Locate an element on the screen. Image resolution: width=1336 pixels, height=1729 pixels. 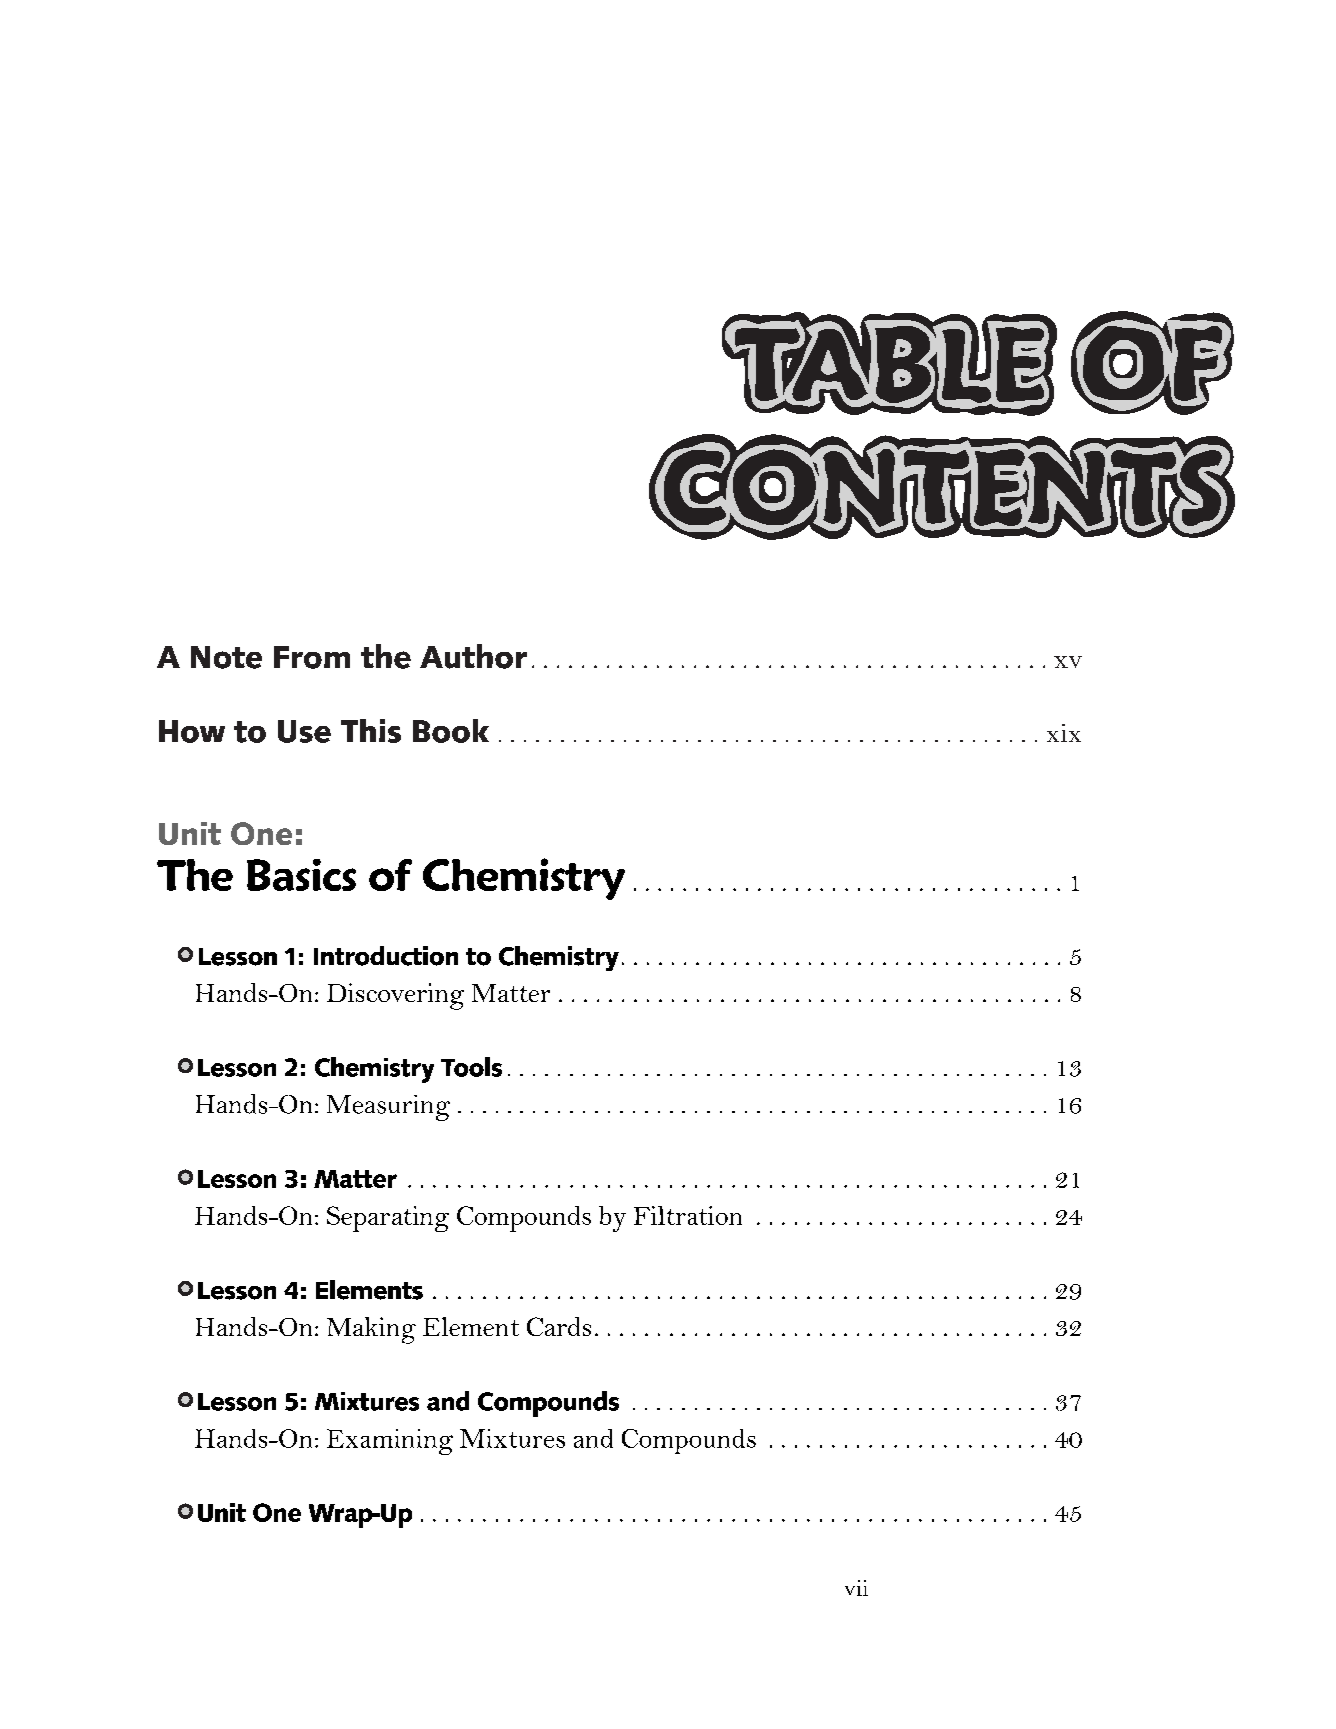
Examining is located at coordinates (390, 1442).
